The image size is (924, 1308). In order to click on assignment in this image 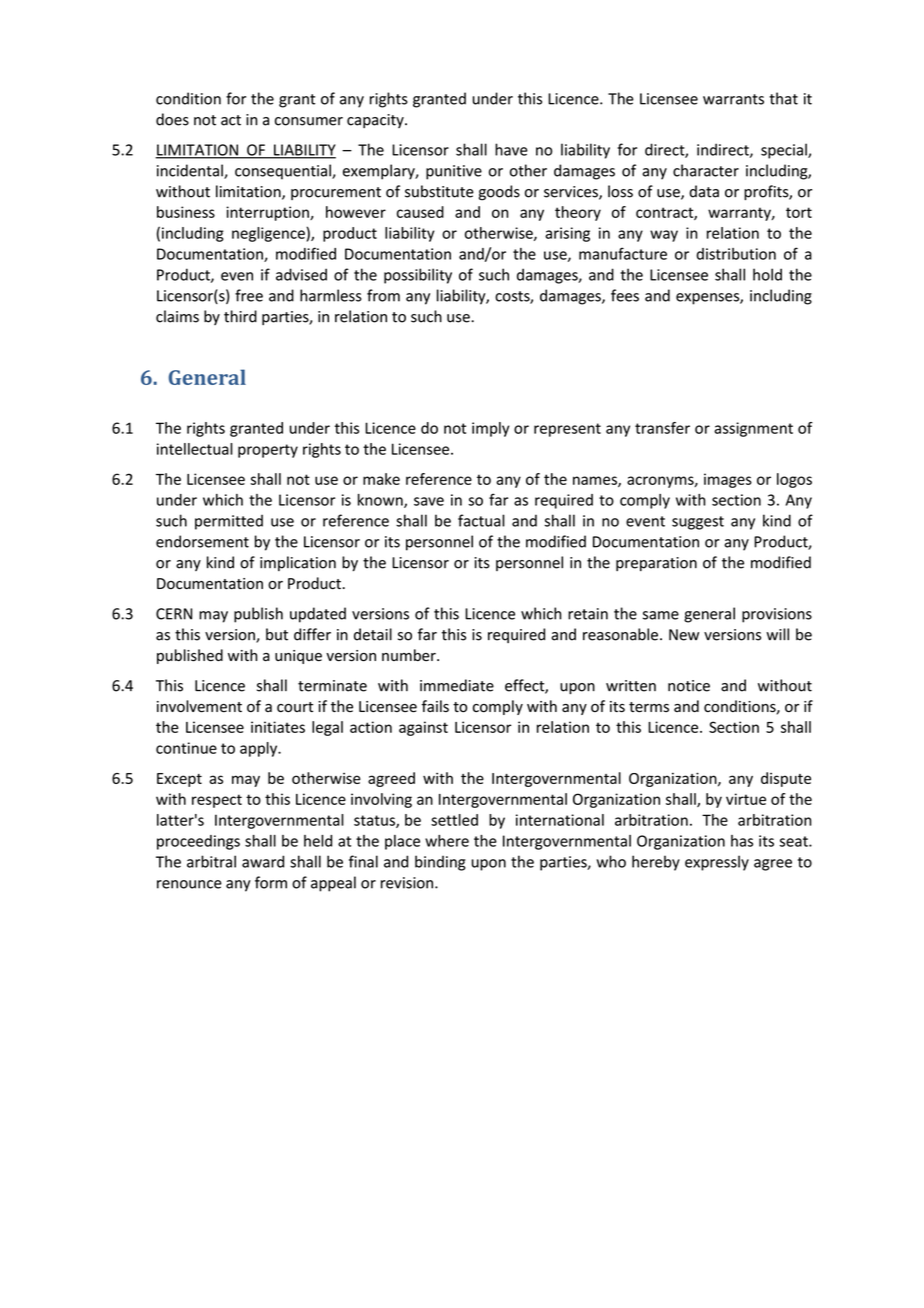, I will do `click(753, 429)`.
